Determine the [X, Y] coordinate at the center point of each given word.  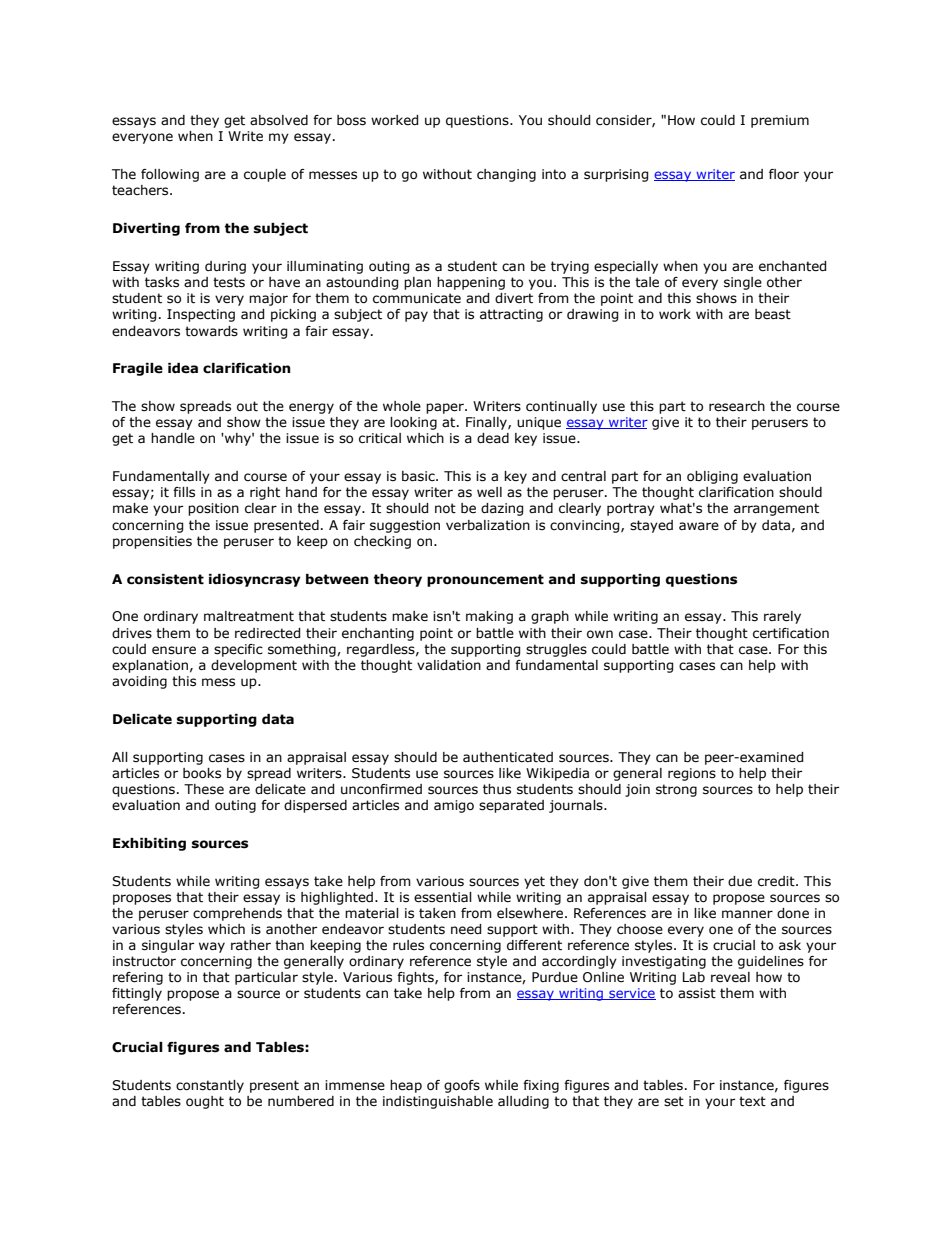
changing [506, 175]
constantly [210, 1086]
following [170, 175]
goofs [462, 1086]
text [752, 1101]
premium [780, 121]
